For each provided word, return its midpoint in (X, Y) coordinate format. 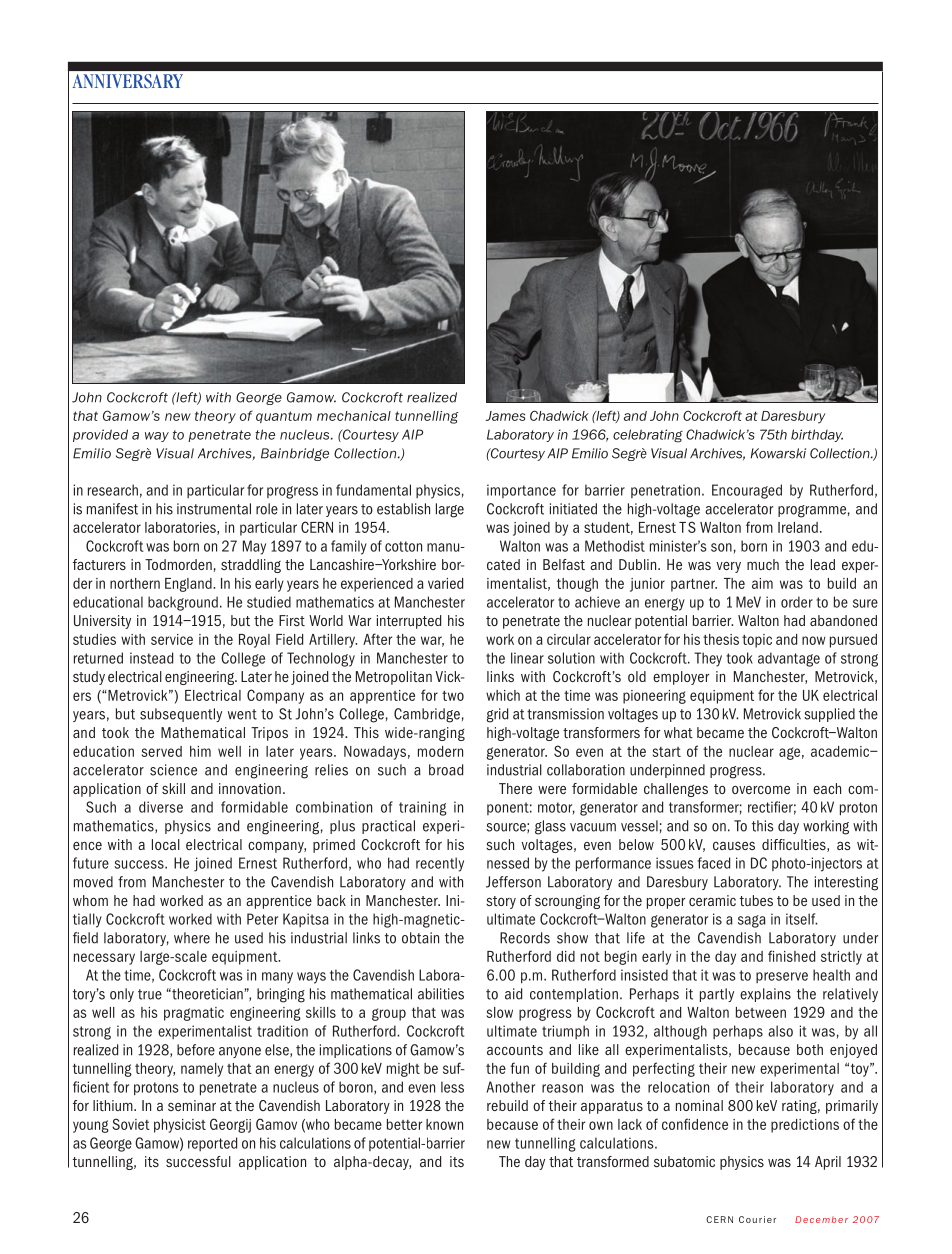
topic (757, 641)
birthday (817, 435)
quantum (284, 417)
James (505, 416)
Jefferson (513, 882)
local (166, 844)
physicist (180, 1126)
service (172, 639)
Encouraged (747, 491)
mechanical (354, 416)
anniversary (128, 81)
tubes (756, 900)
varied (445, 583)
